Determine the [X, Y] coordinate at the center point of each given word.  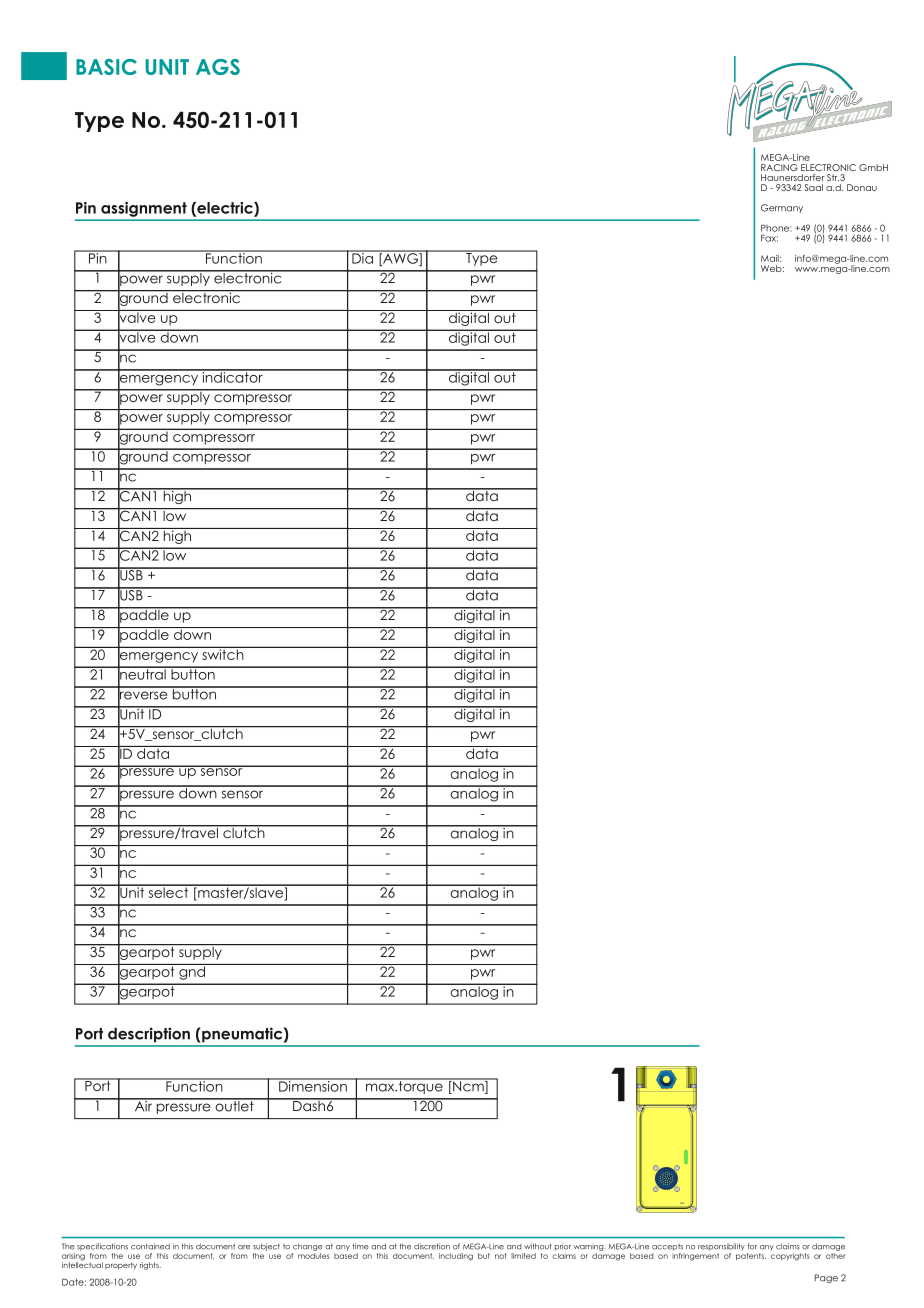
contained [150, 1246]
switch [223, 653]
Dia [362, 257]
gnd [192, 972]
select [168, 891]
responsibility [721, 1247]
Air [143, 1105]
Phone [776, 228]
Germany [782, 208]
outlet [234, 1105]
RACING [779, 167]
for [752, 1246]
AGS [218, 67]
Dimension [313, 1085]
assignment [144, 209]
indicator [232, 376]
